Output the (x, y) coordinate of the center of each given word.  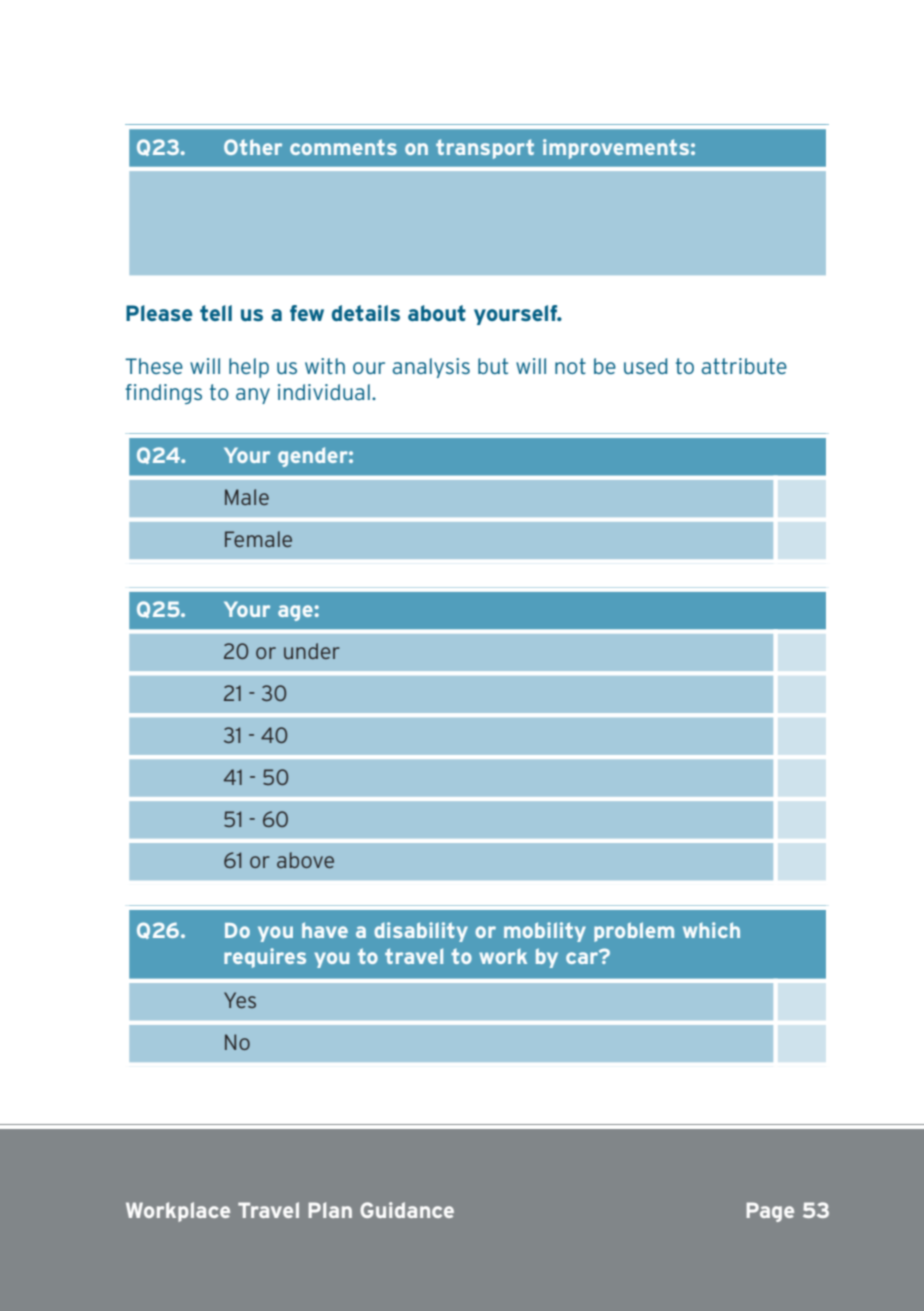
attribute (744, 366)
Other (253, 147)
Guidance (407, 1210)
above (305, 860)
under (312, 651)
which (711, 930)
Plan (330, 1210)
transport (485, 149)
